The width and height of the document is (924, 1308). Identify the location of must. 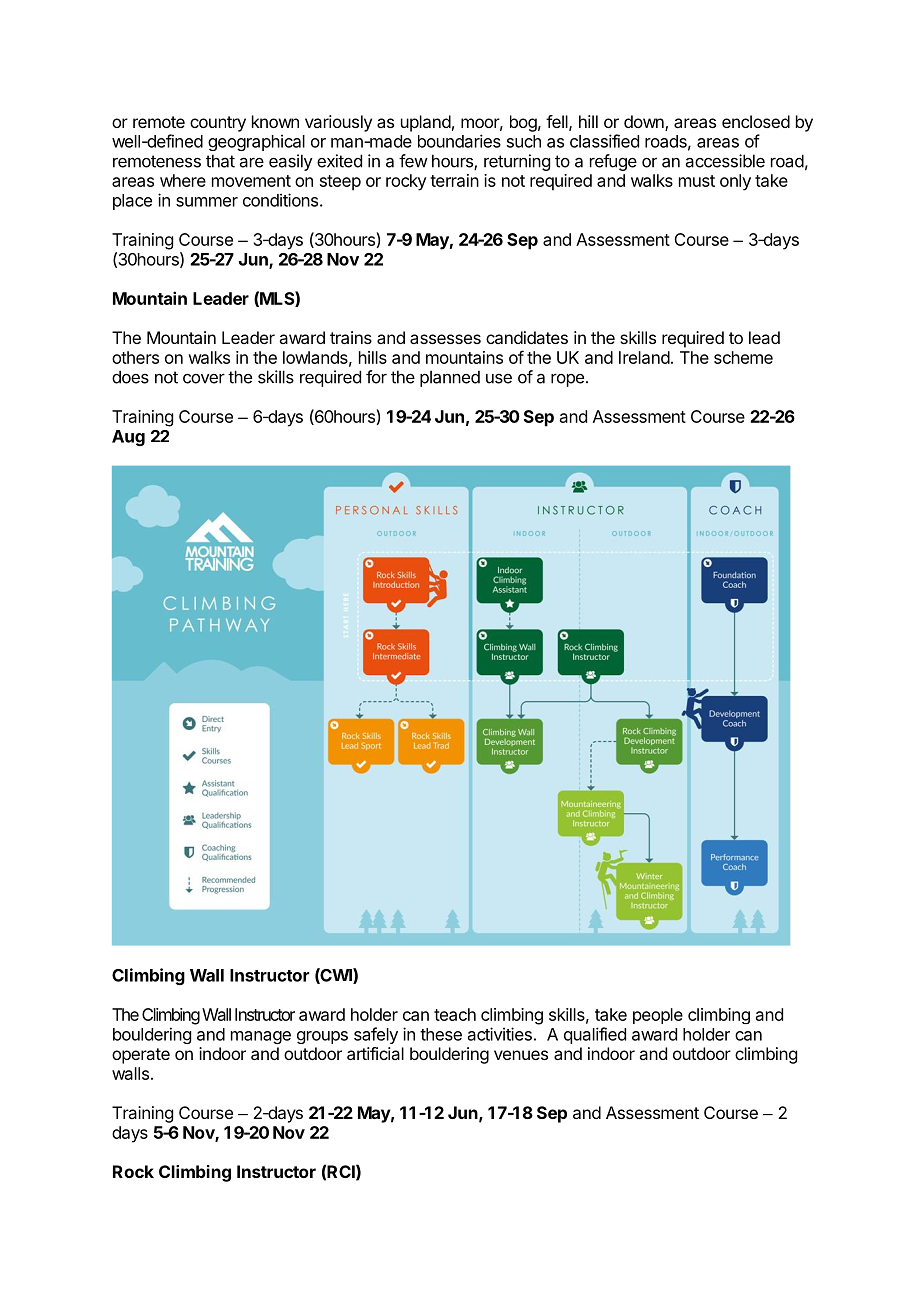
(697, 181).
